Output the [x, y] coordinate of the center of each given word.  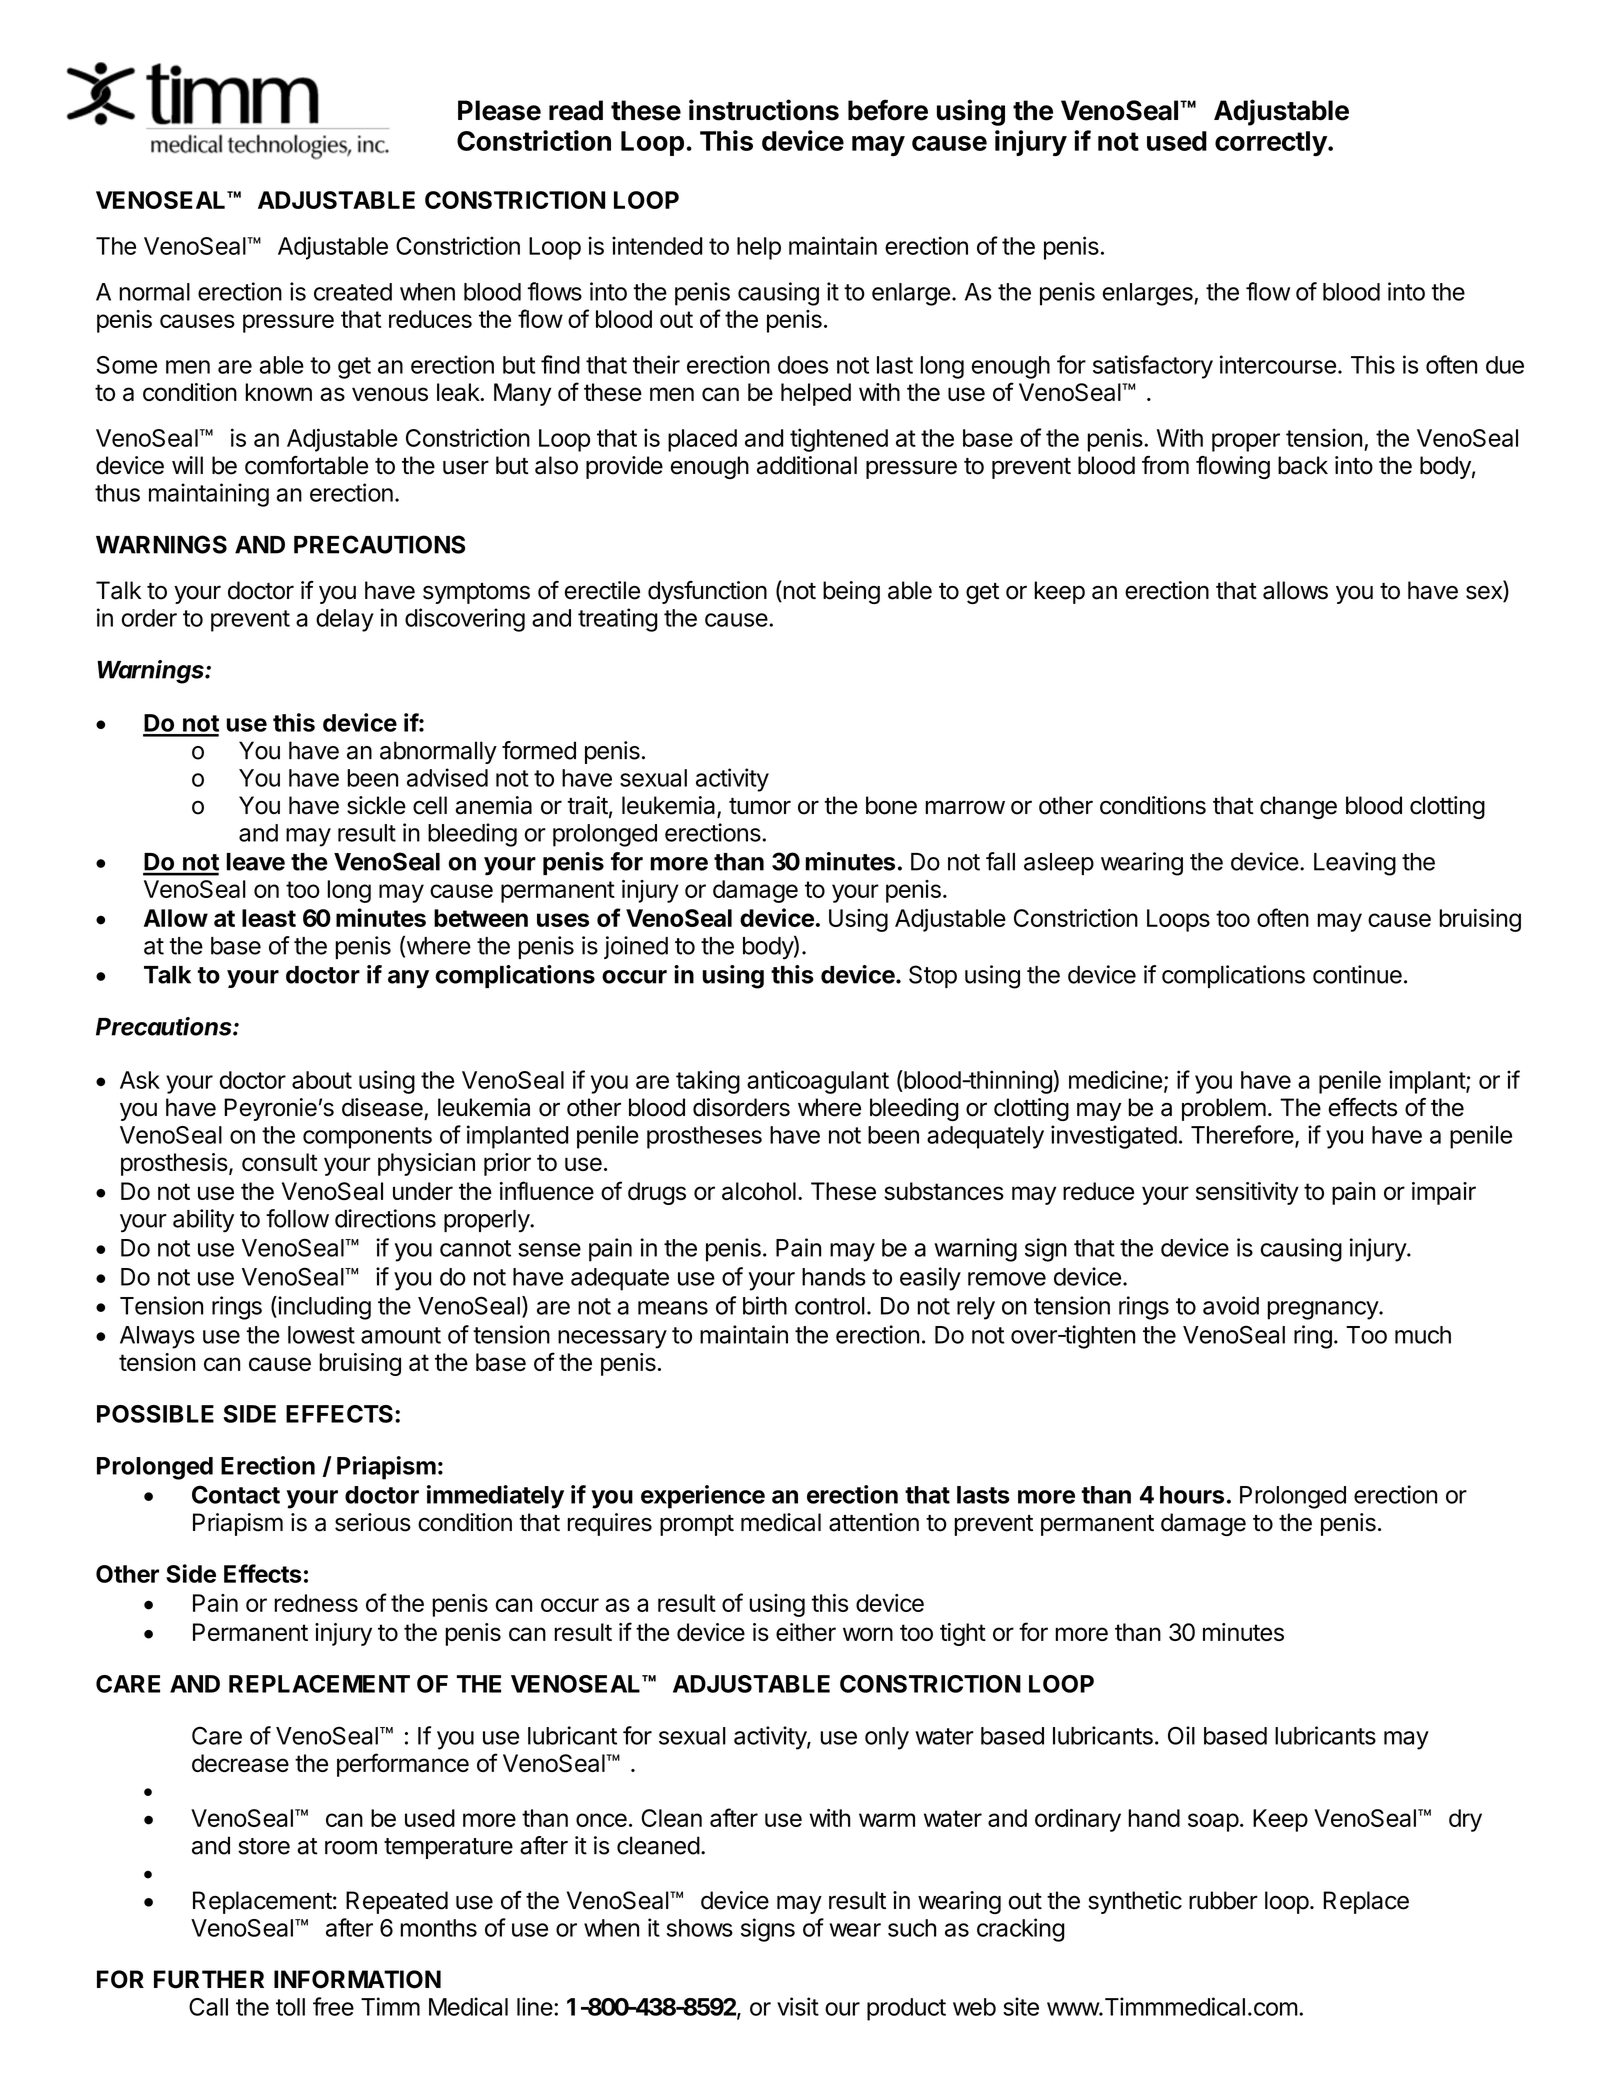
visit [798, 2006]
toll [290, 2007]
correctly [1272, 143]
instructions [764, 110]
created [353, 292]
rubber [1223, 1900]
